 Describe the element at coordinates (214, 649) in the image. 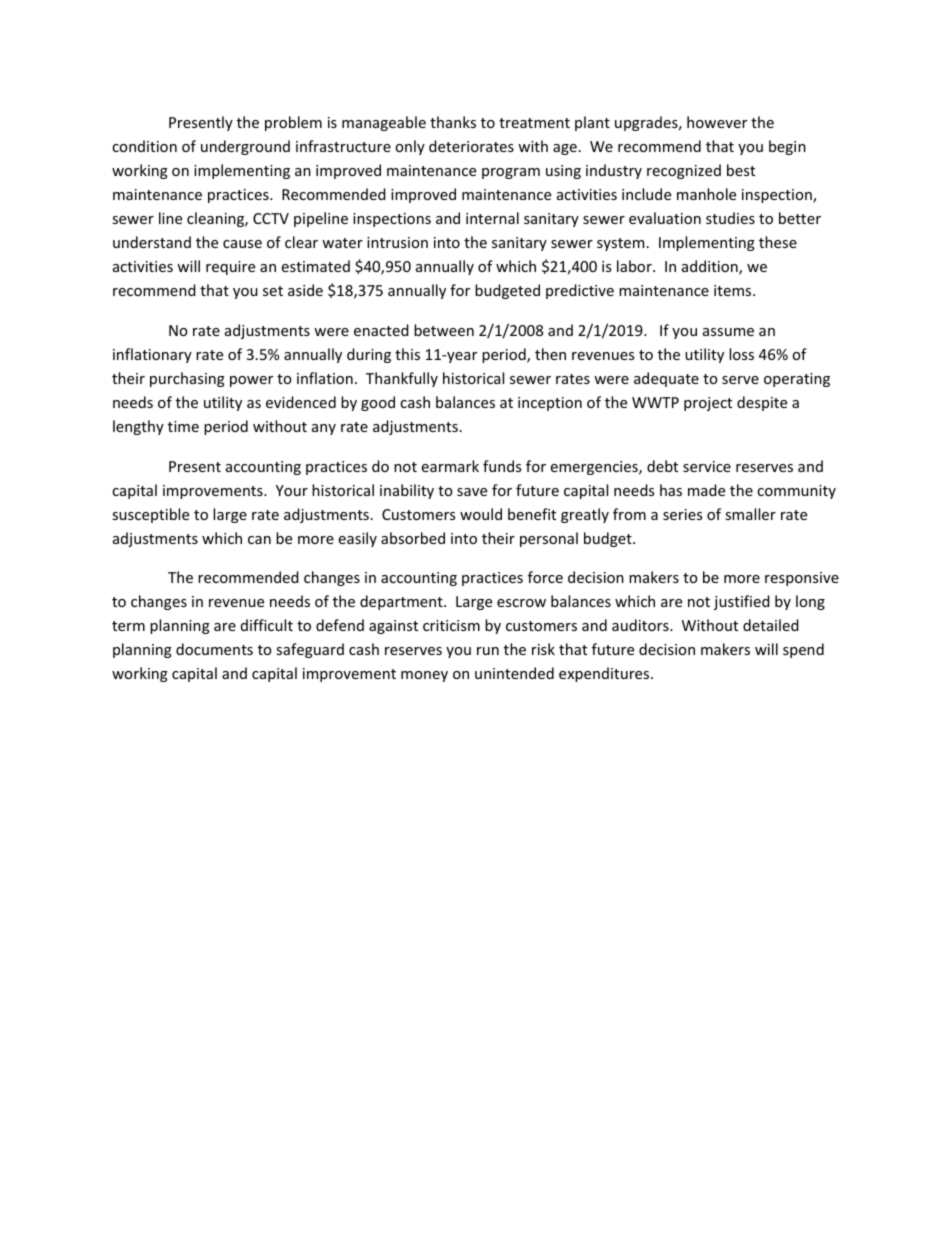

I see `documents` at that location.
